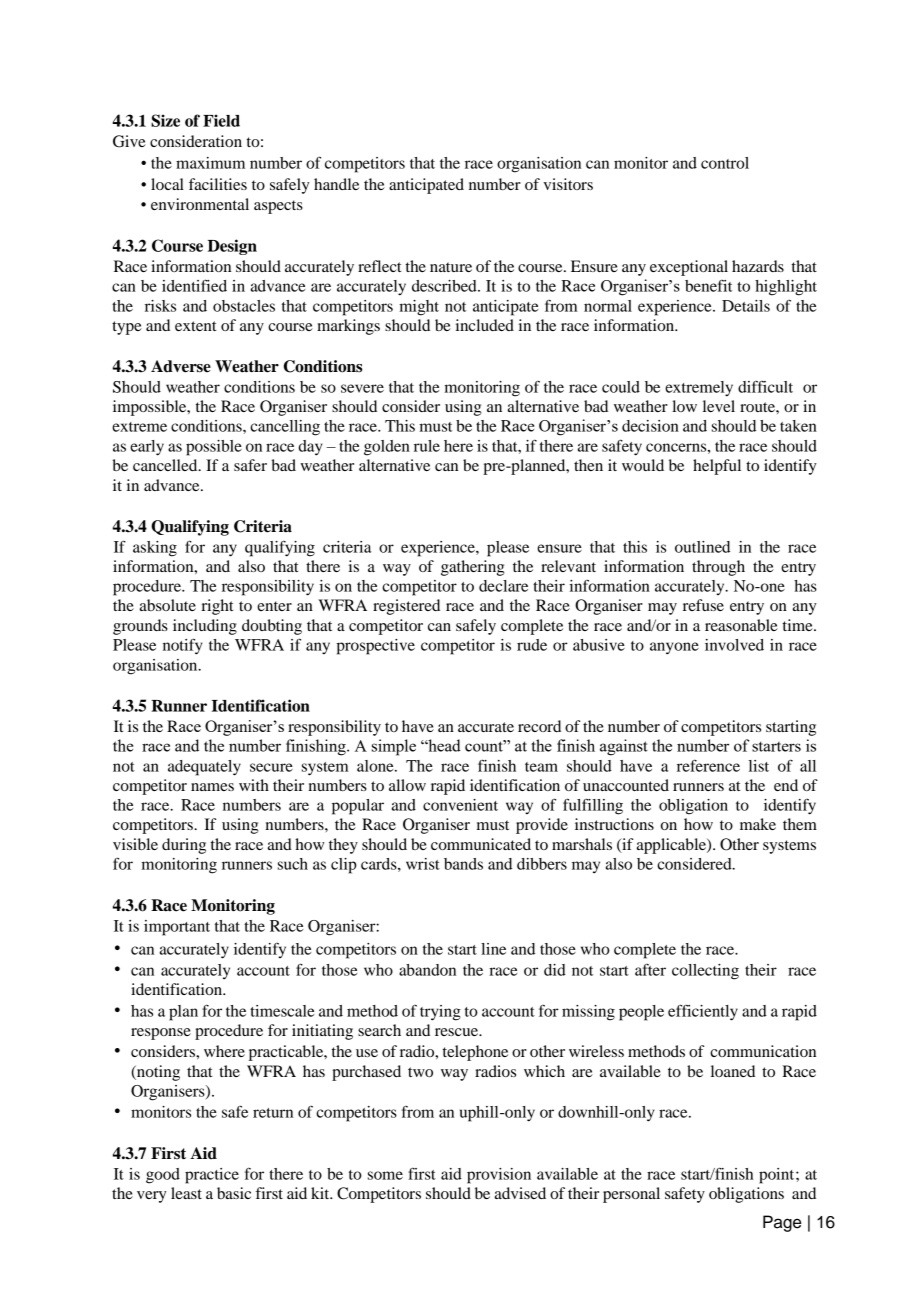 The image size is (924, 1307). I want to click on control, so click(725, 163).
